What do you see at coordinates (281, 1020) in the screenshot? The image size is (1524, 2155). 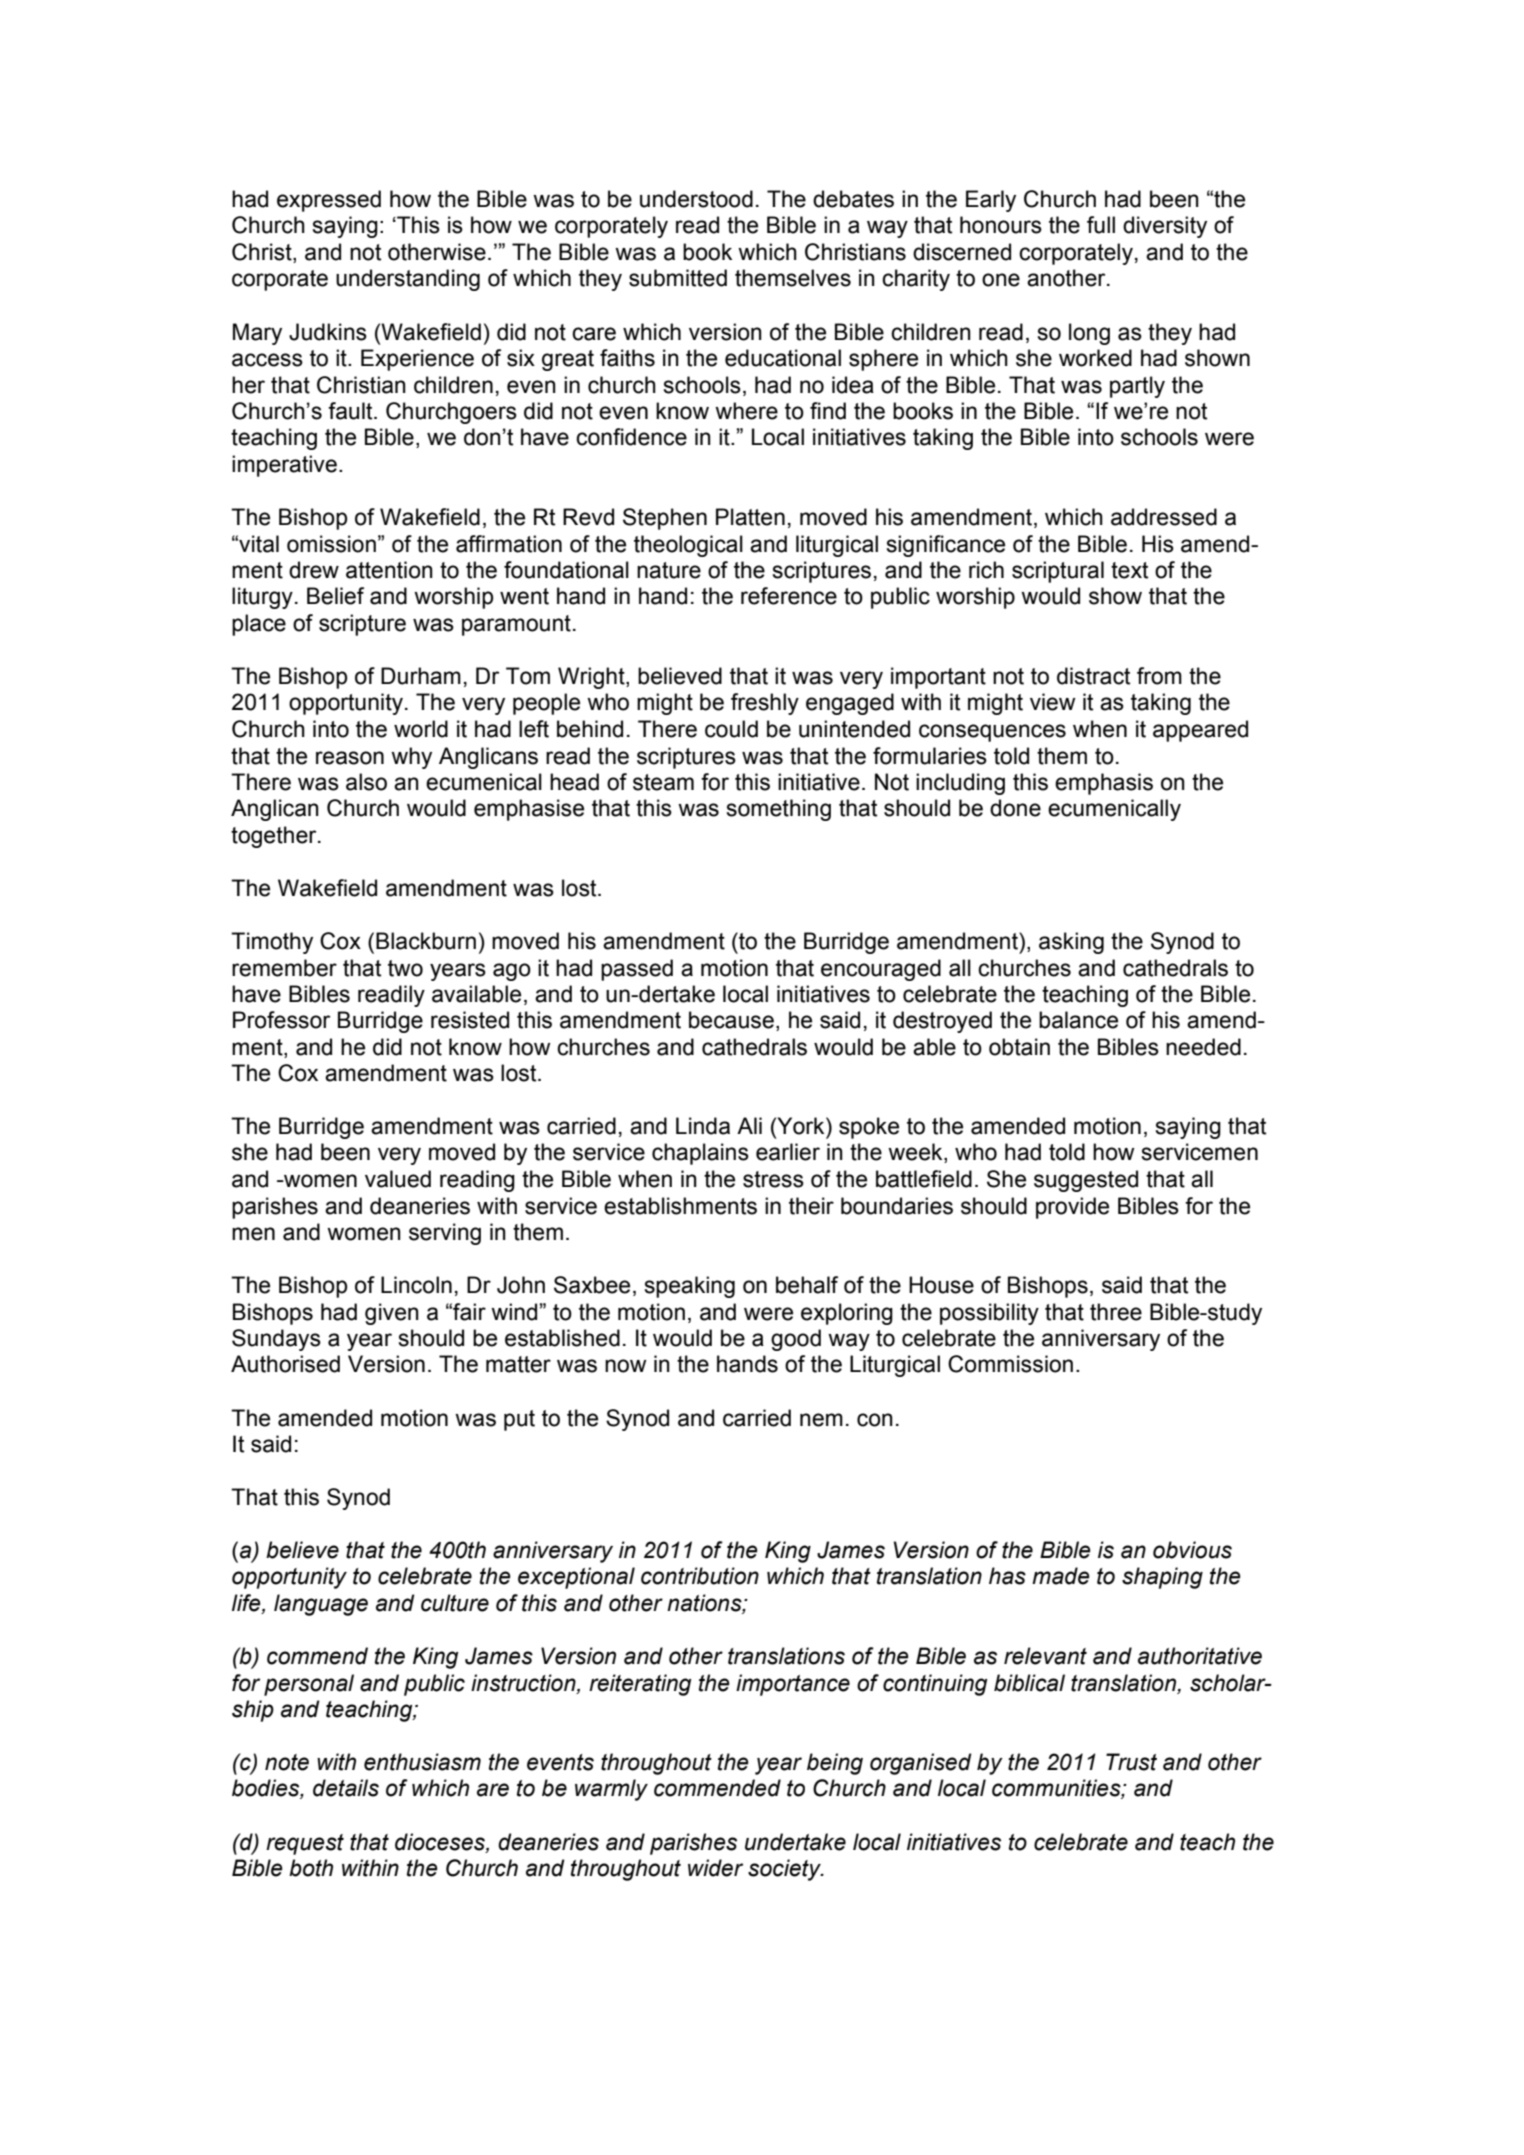 I see `Professor` at bounding box center [281, 1020].
